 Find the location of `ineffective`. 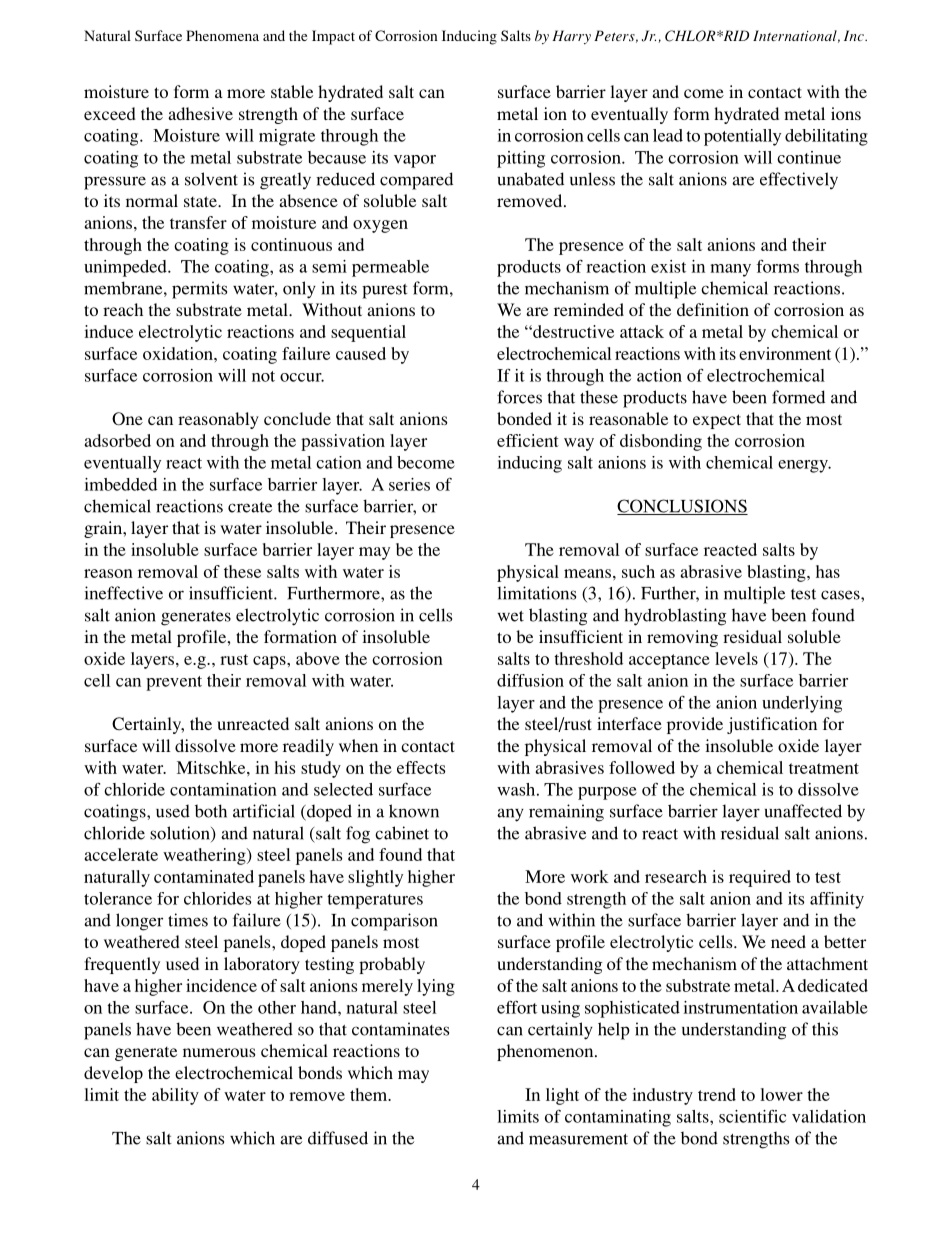

ineffective is located at coordinates (124, 593).
